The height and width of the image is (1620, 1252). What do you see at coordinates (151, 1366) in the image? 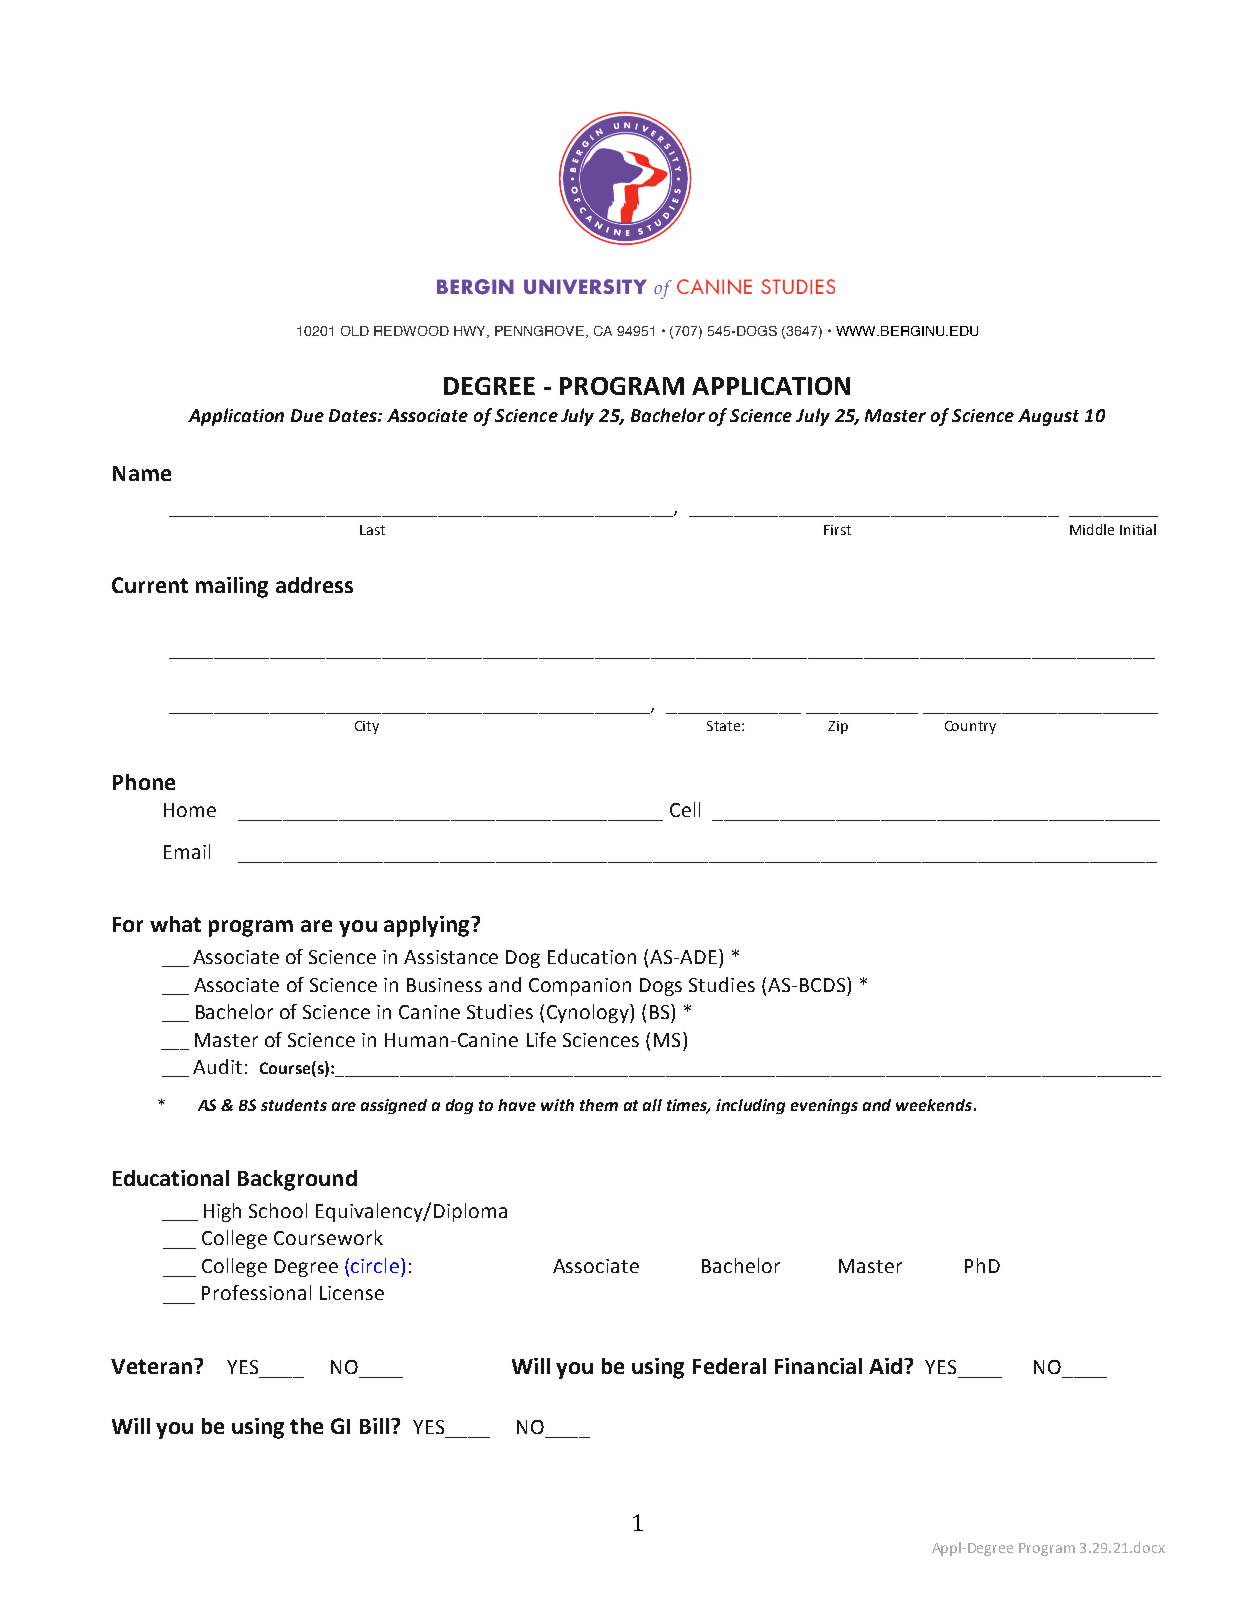
I see `Veteran` at bounding box center [151, 1366].
